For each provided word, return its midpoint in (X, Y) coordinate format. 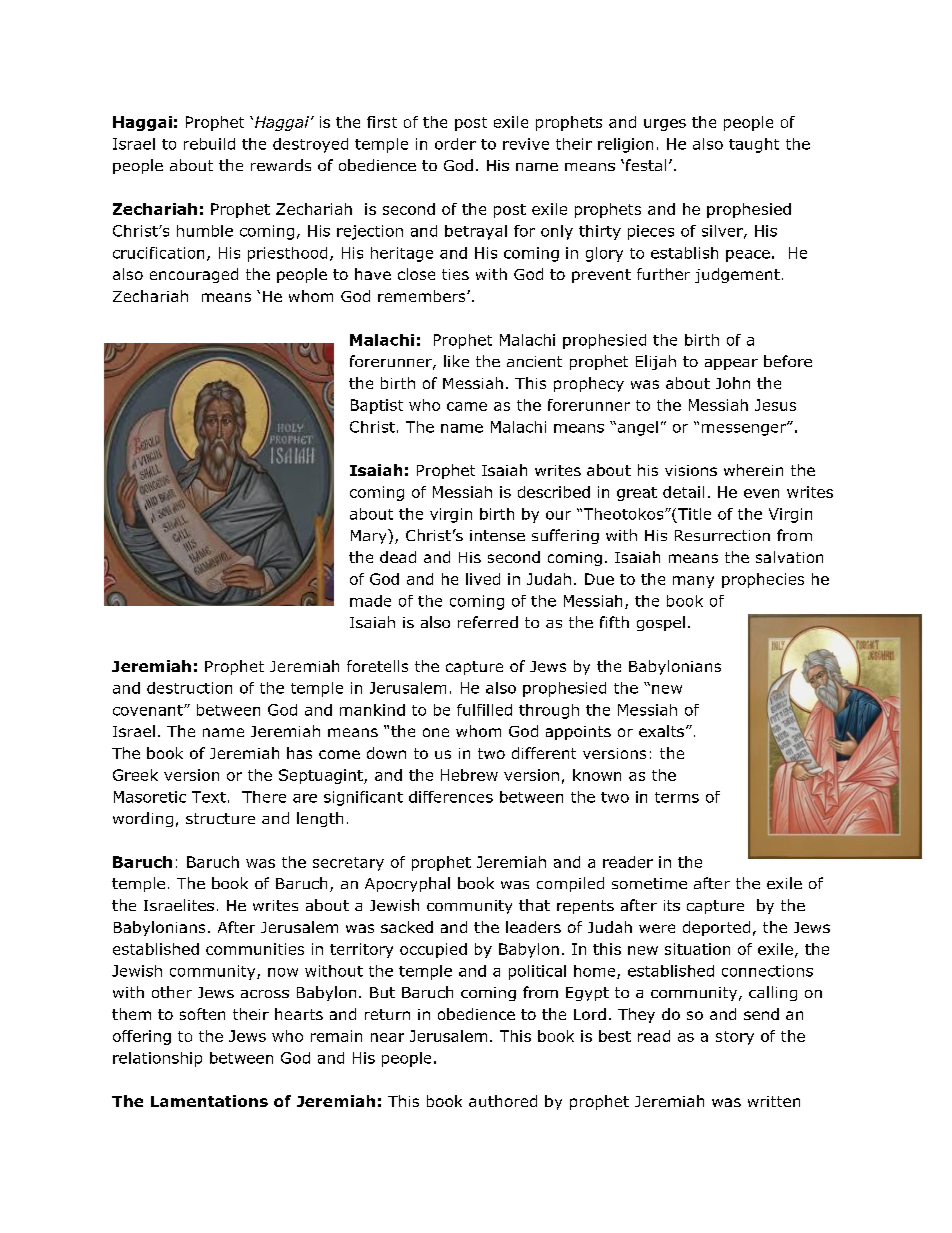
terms (677, 797)
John (733, 383)
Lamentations (209, 1101)
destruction (189, 688)
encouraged (194, 275)
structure (220, 818)
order (455, 144)
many (693, 582)
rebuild (209, 144)
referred (488, 622)
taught (754, 145)
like (456, 361)
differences (451, 797)
